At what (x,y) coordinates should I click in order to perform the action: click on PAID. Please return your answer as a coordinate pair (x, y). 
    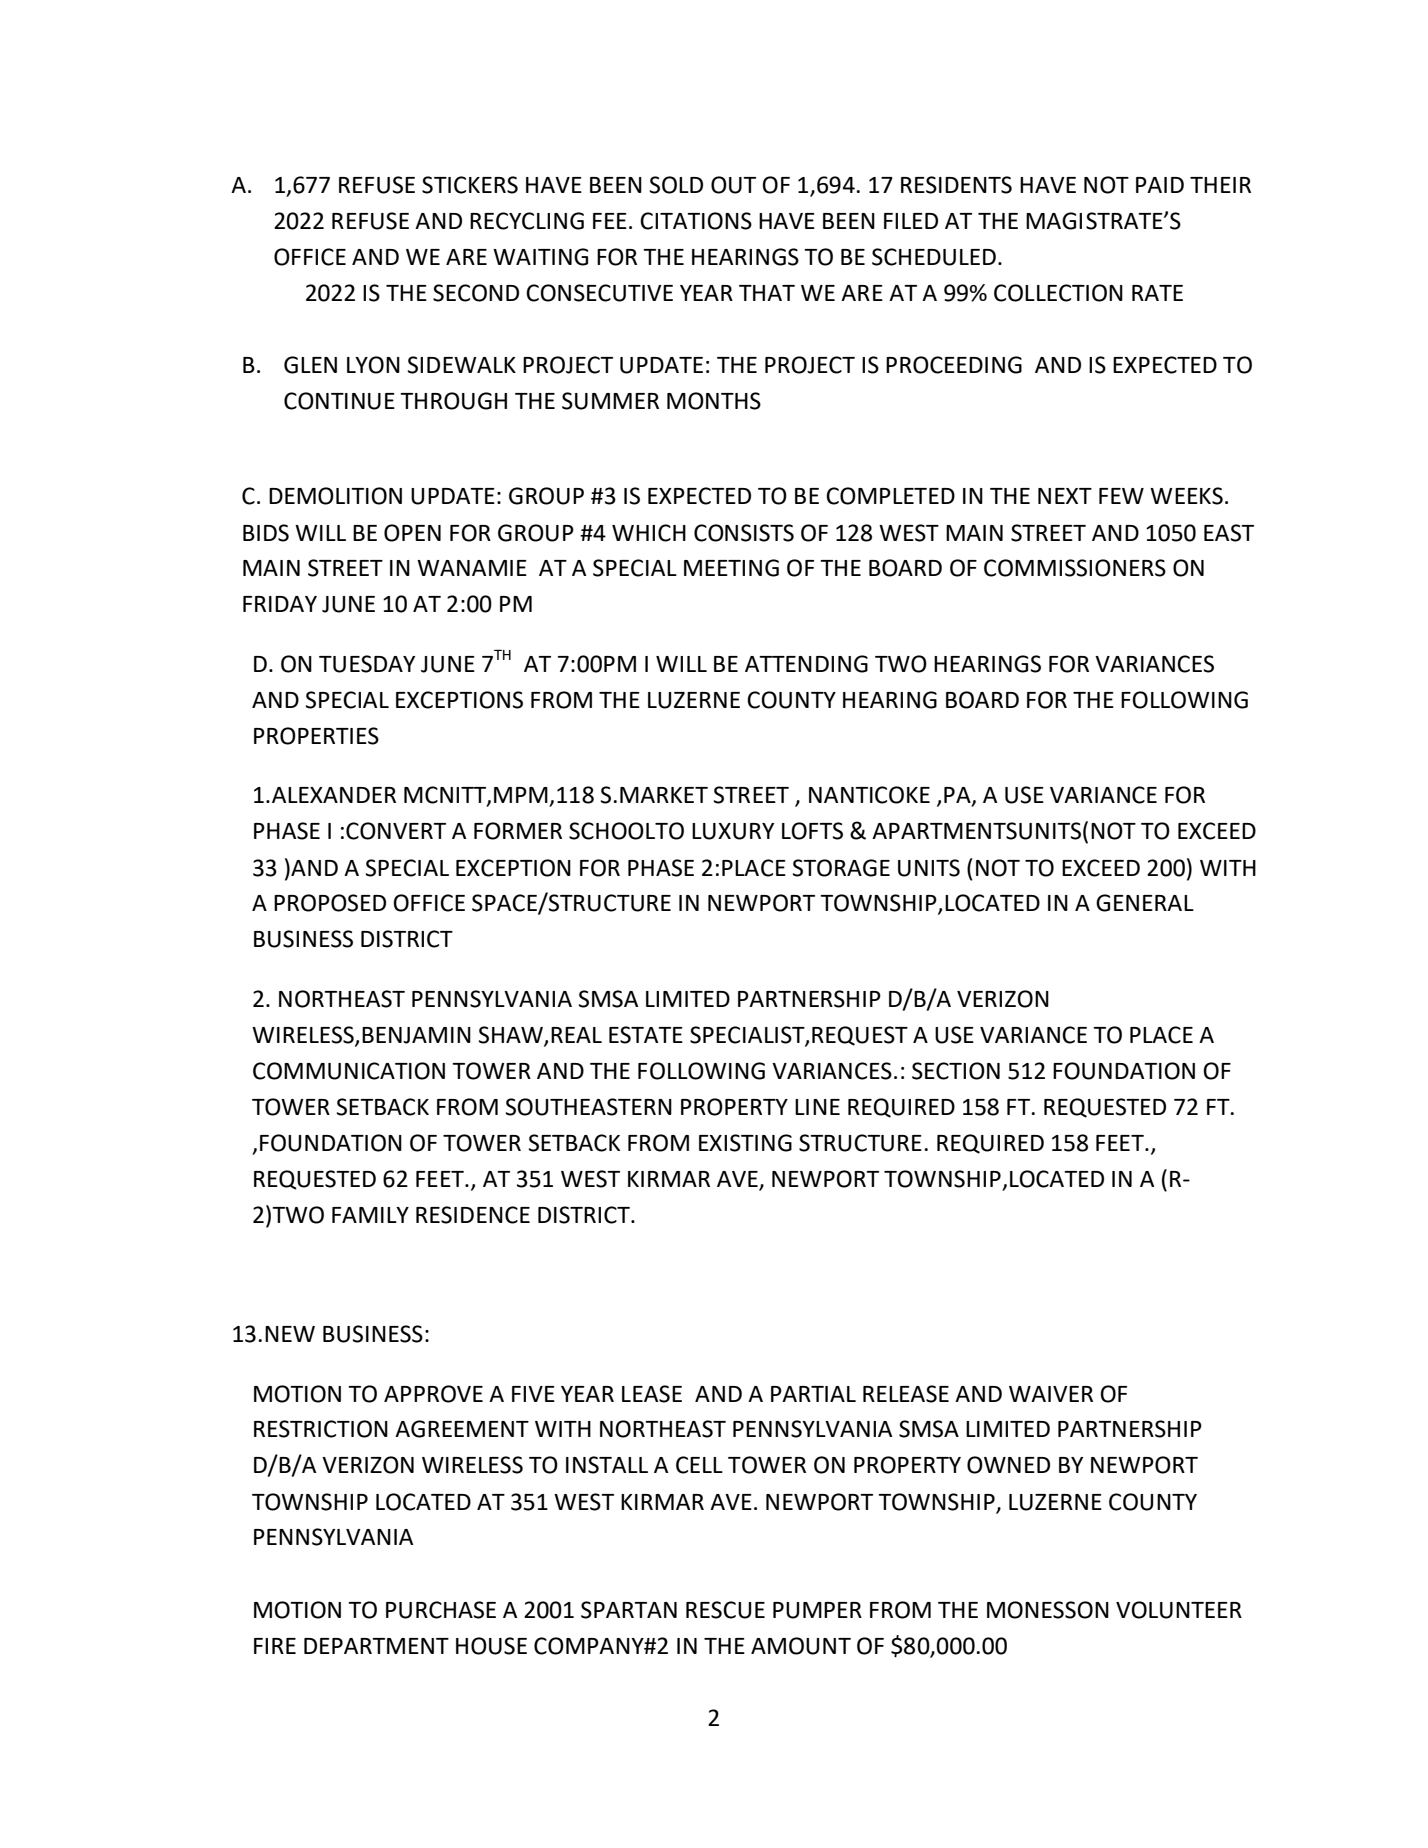
    Looking at the image, I should click on (1160, 185).
